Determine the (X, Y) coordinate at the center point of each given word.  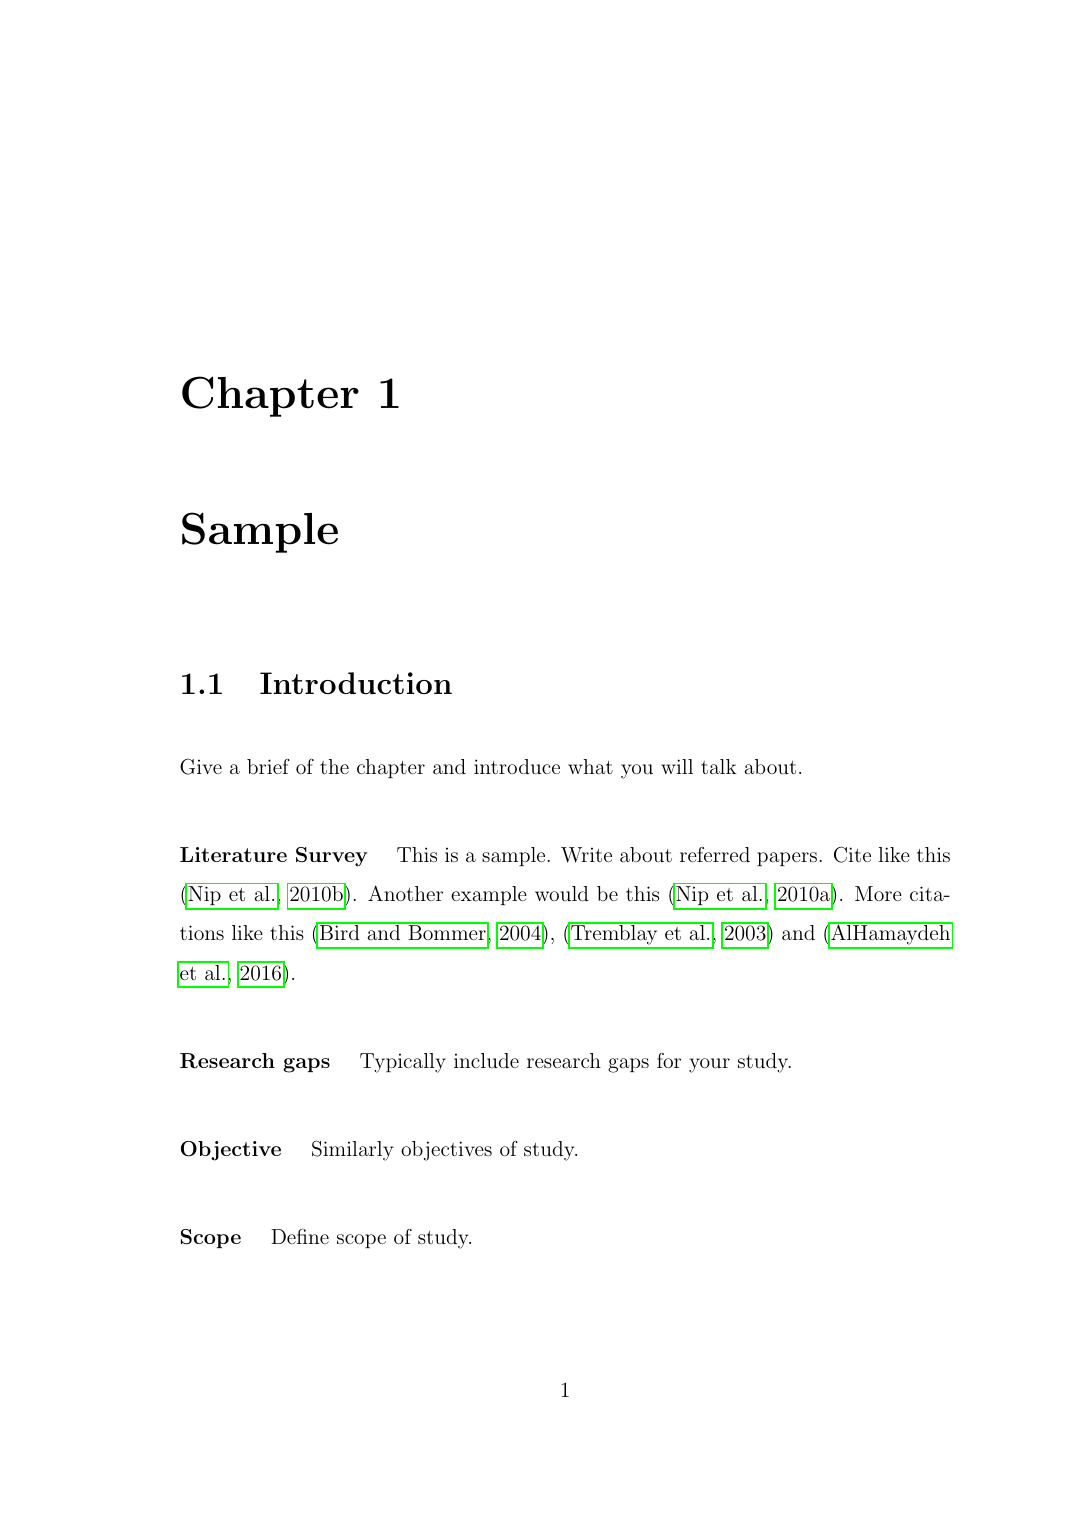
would (562, 893)
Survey (331, 857)
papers (787, 859)
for (669, 1060)
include (486, 1060)
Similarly (352, 1151)
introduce (517, 766)
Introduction (356, 683)
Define (300, 1236)
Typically (403, 1063)
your (709, 1065)
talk (719, 766)
